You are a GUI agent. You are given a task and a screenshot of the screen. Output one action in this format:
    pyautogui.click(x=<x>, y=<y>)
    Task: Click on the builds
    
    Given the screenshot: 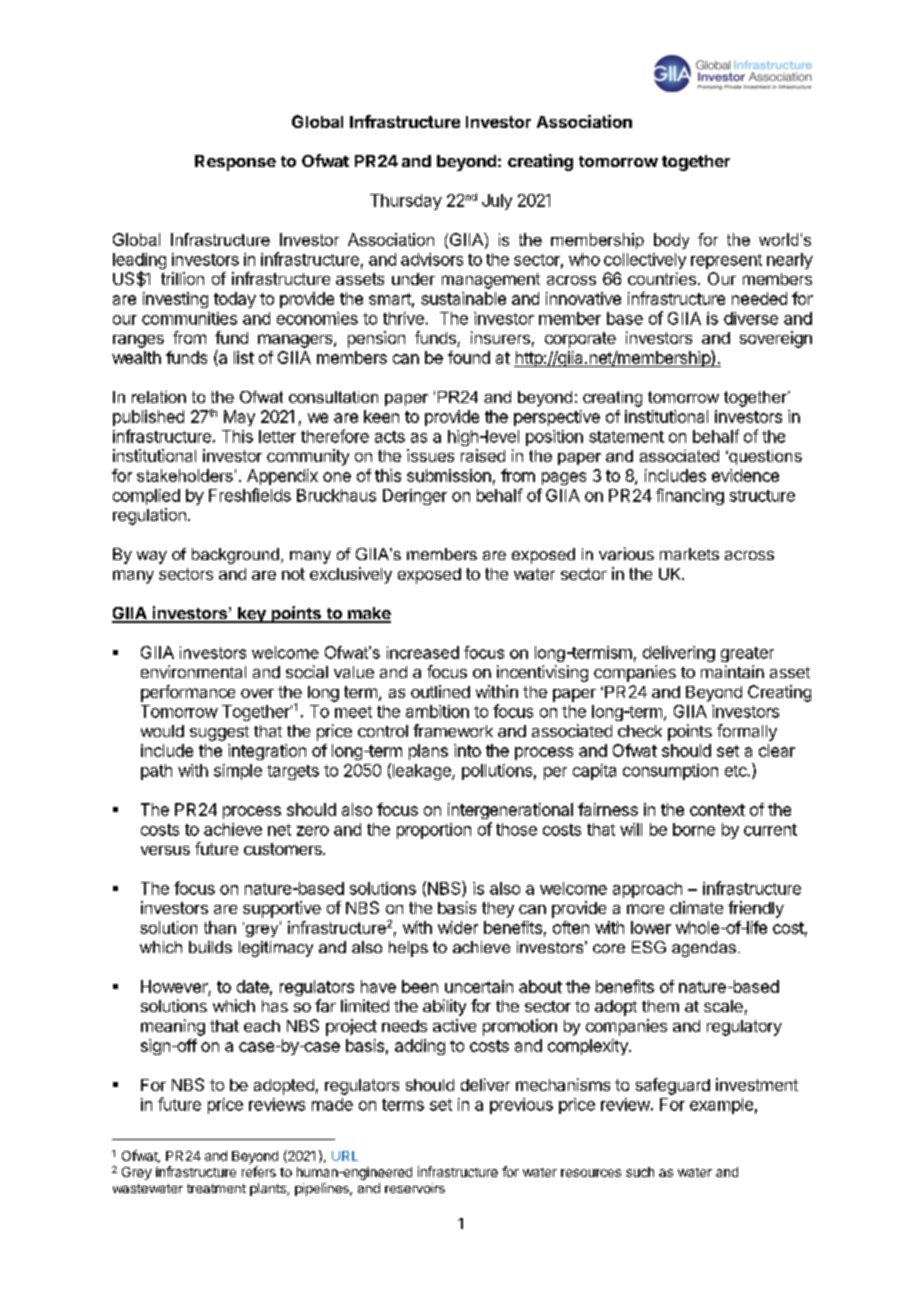 What is the action you would take?
    pyautogui.click(x=210, y=947)
